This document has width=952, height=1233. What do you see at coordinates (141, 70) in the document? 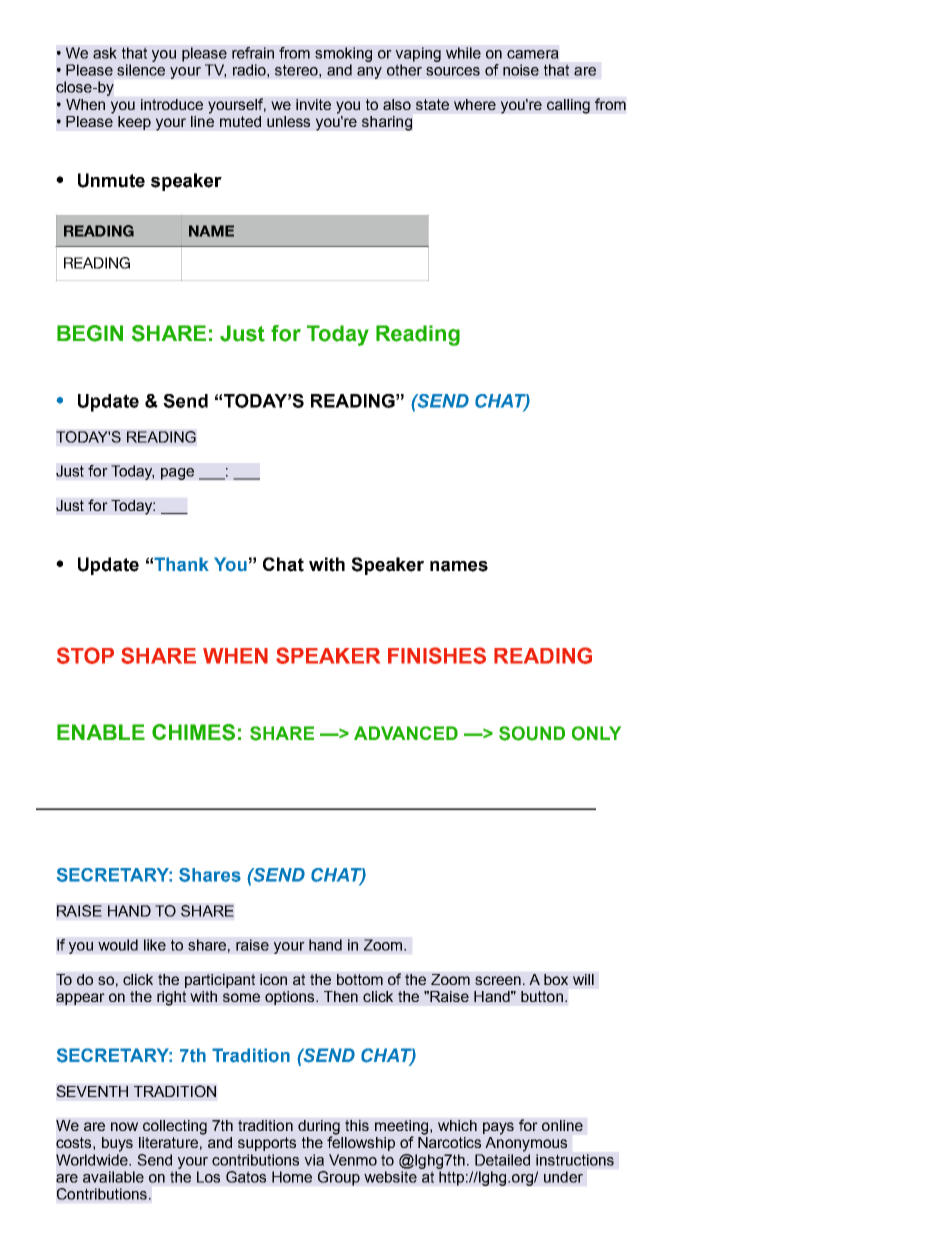
I see `silence` at bounding box center [141, 70].
